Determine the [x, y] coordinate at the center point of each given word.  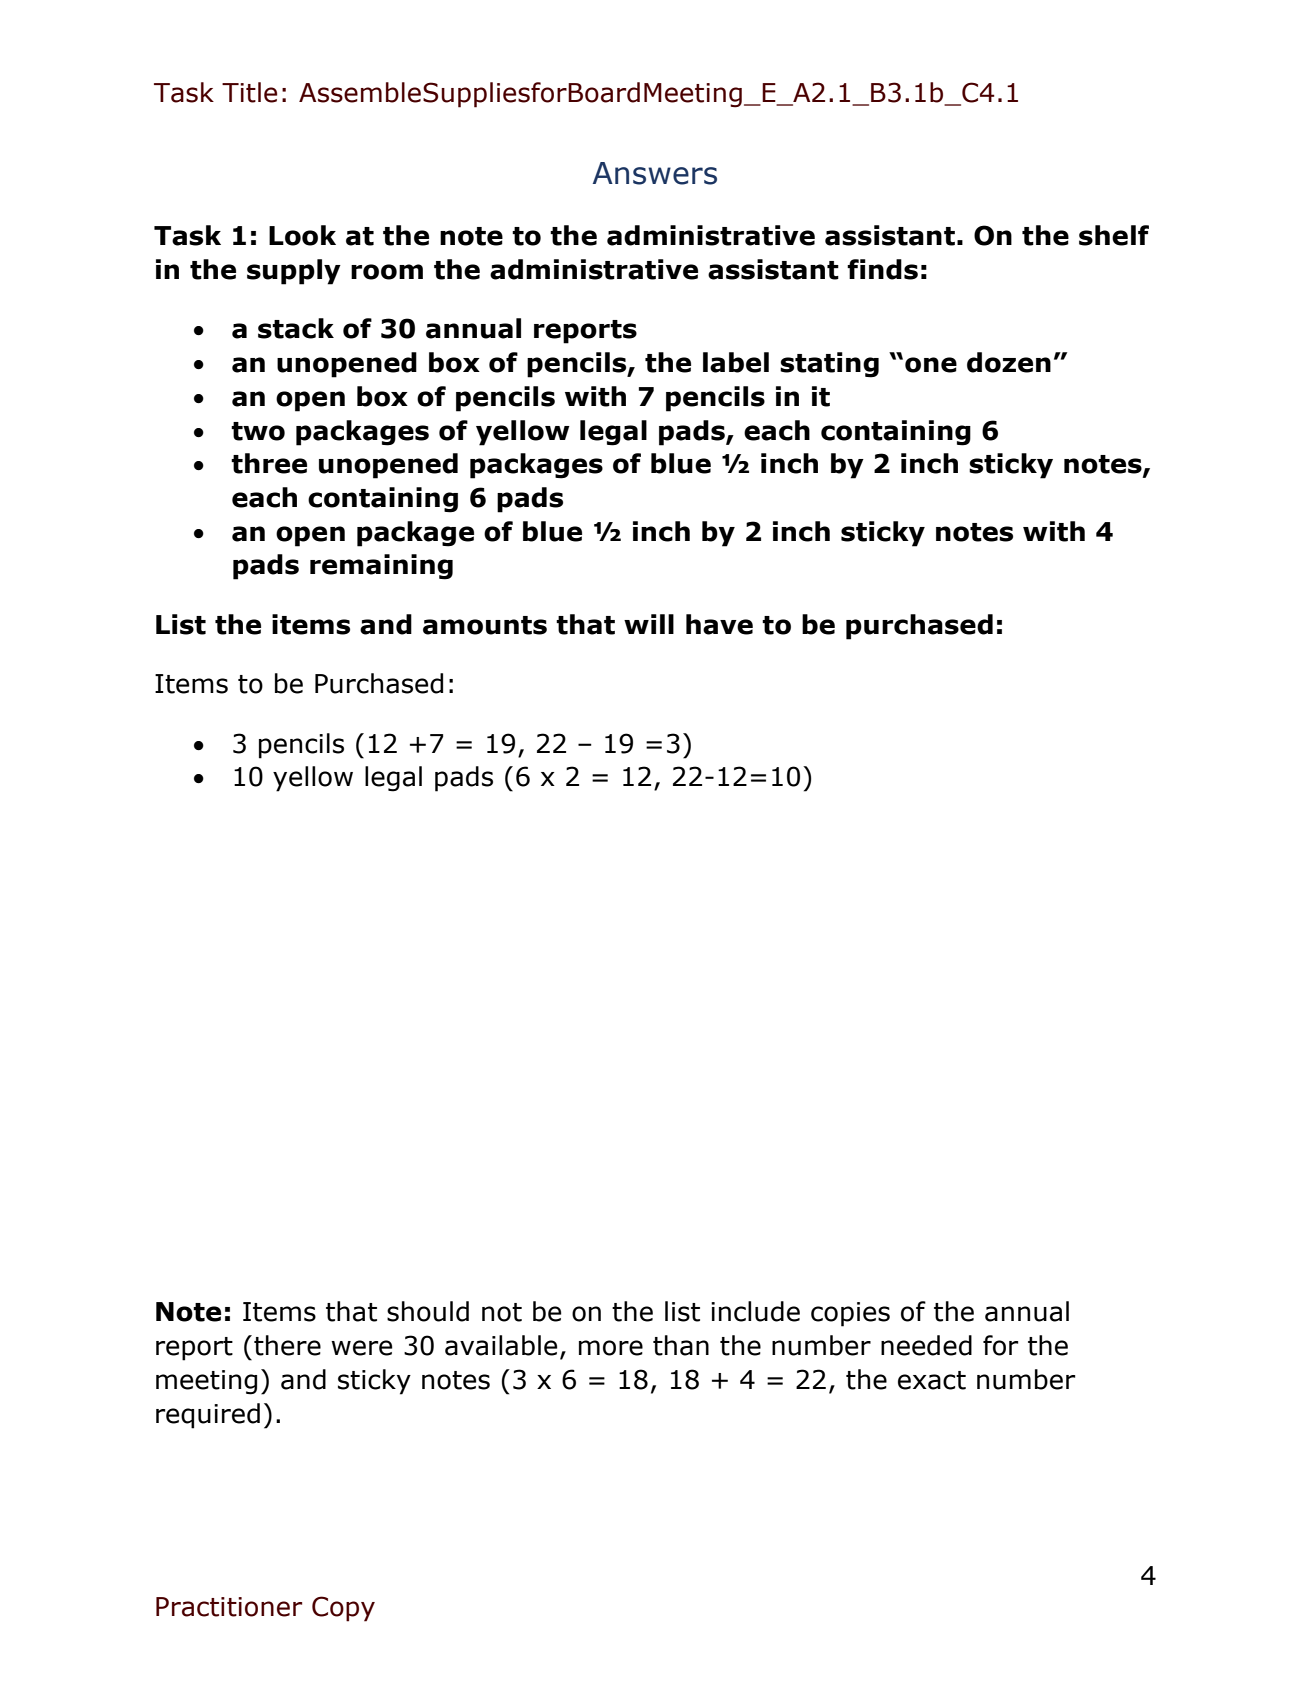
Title [249, 92]
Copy [343, 1609]
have [719, 624]
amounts [485, 625]
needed [926, 1345]
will [649, 624]
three [269, 463]
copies [850, 1314]
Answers [655, 173]
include [755, 1311]
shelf [1114, 235]
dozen [1009, 362]
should [428, 1311]
